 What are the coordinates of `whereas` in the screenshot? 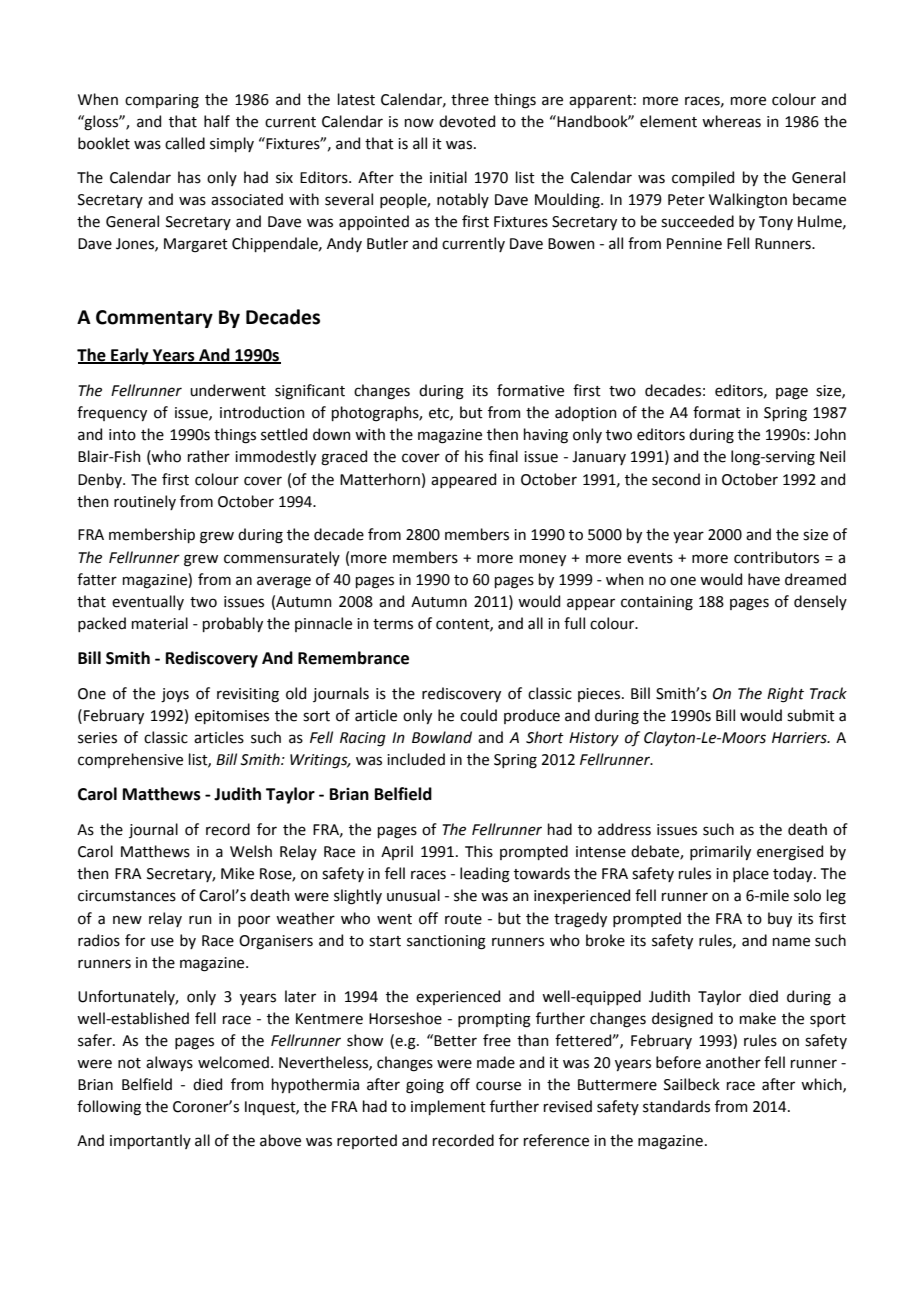 It's located at (731, 121).
